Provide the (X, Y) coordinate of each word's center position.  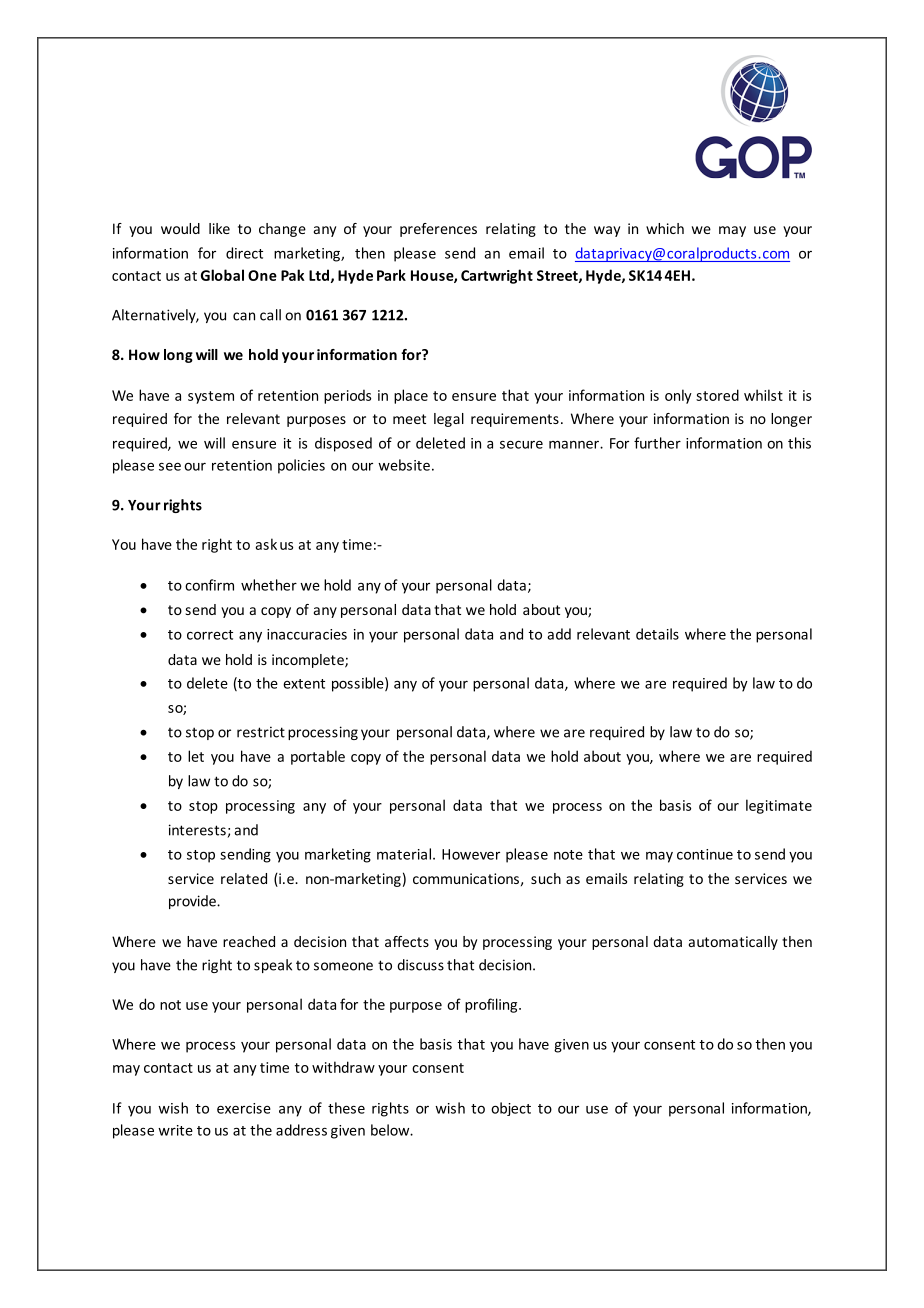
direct (244, 253)
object (511, 1109)
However (471, 854)
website (404, 465)
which (665, 228)
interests (197, 830)
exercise (244, 1108)
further (657, 443)
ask (266, 544)
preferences (438, 230)
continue (705, 854)
